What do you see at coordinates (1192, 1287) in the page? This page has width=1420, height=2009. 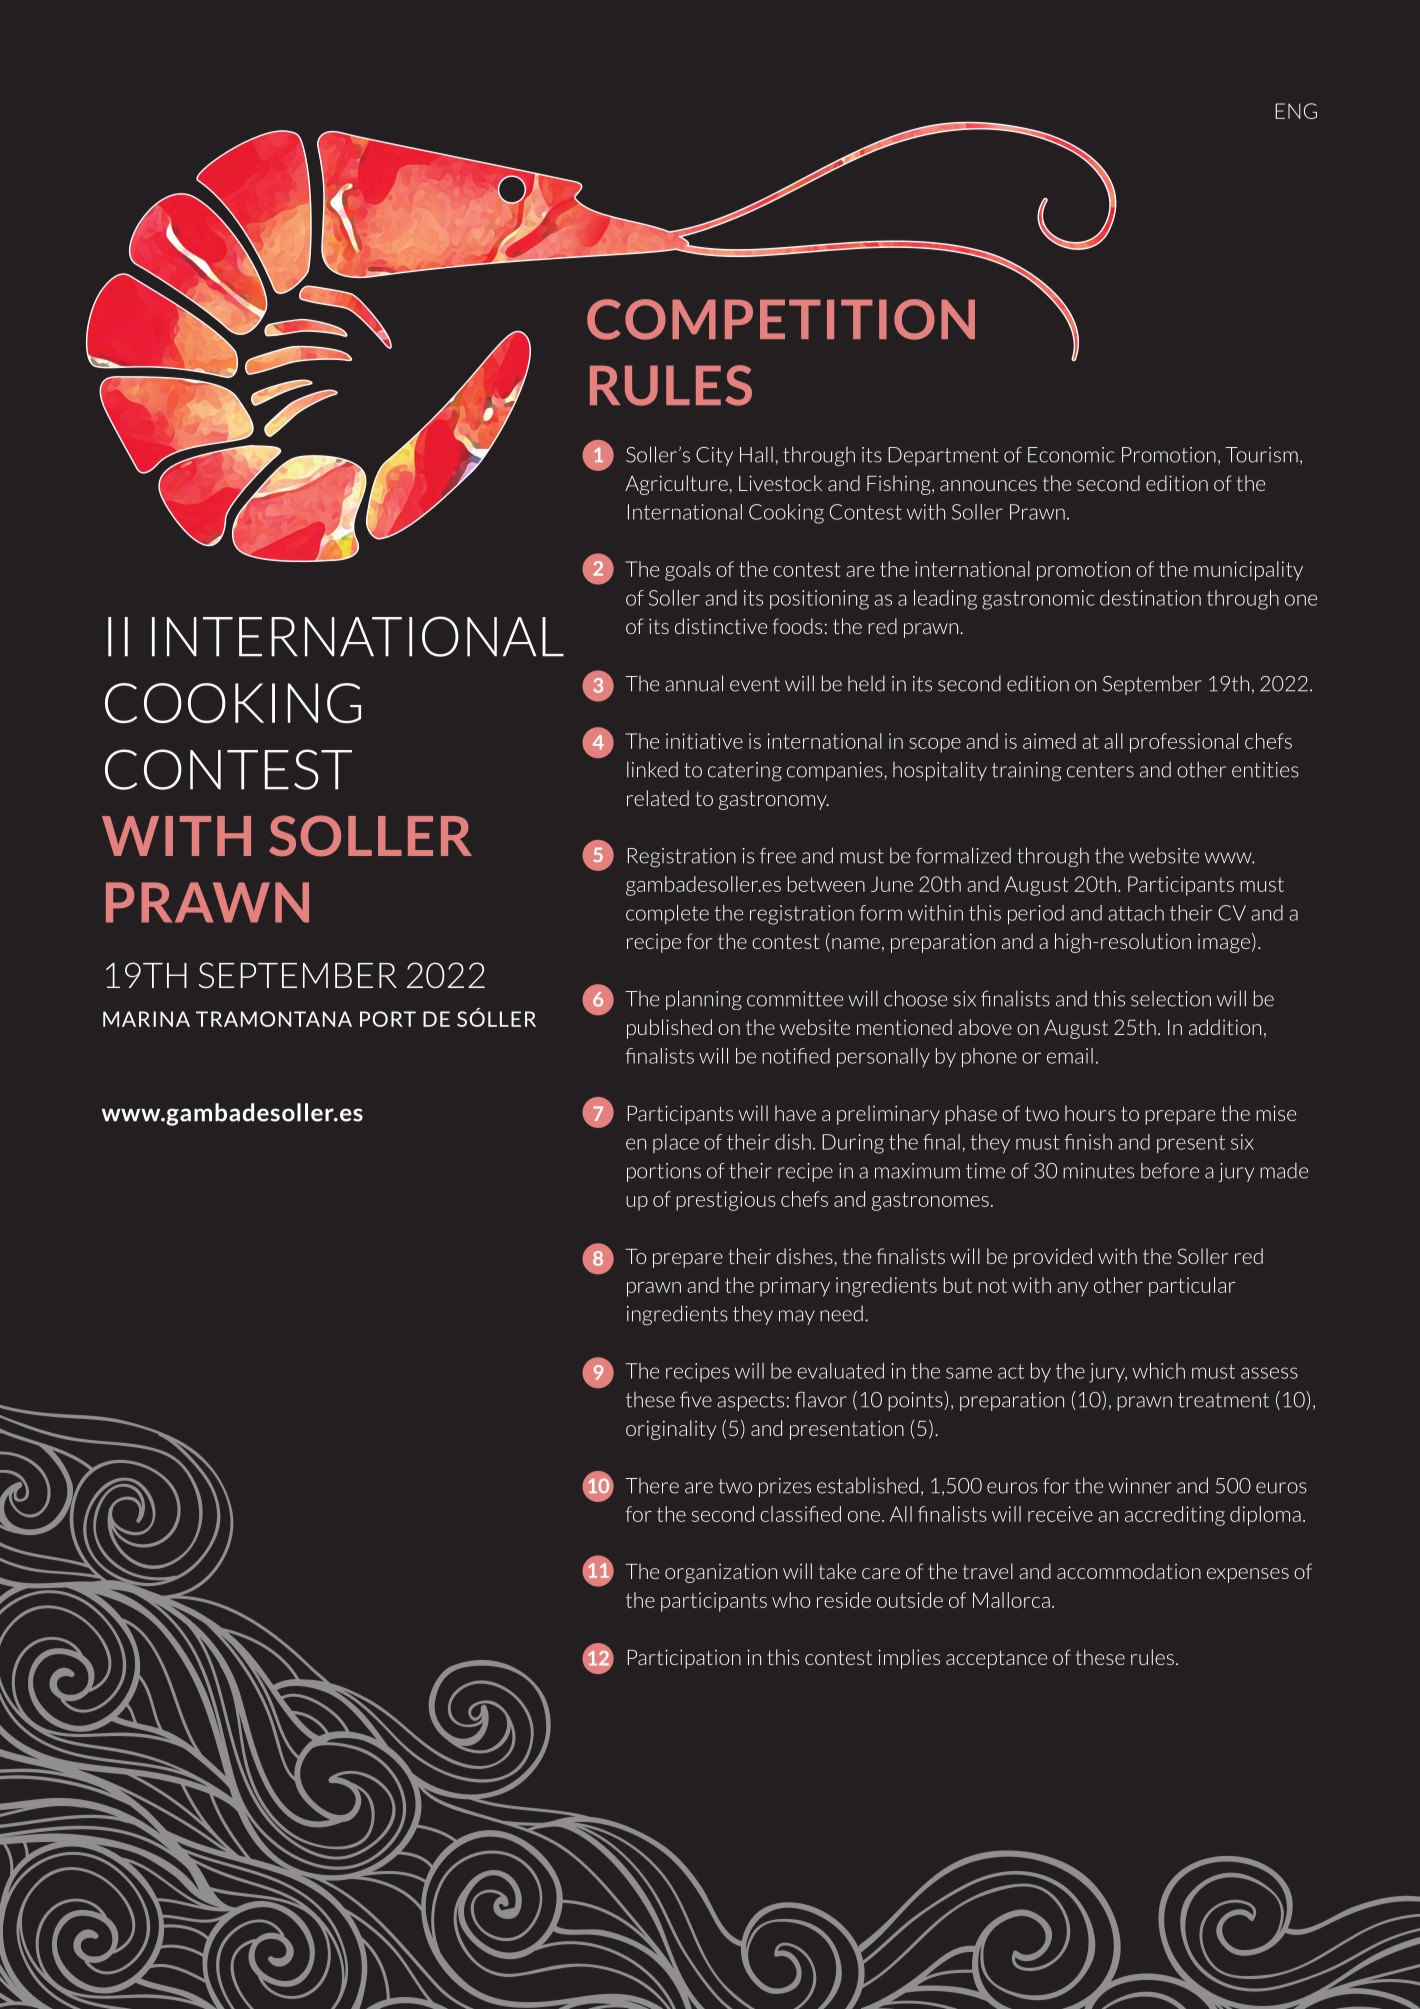 I see `particular` at bounding box center [1192, 1287].
